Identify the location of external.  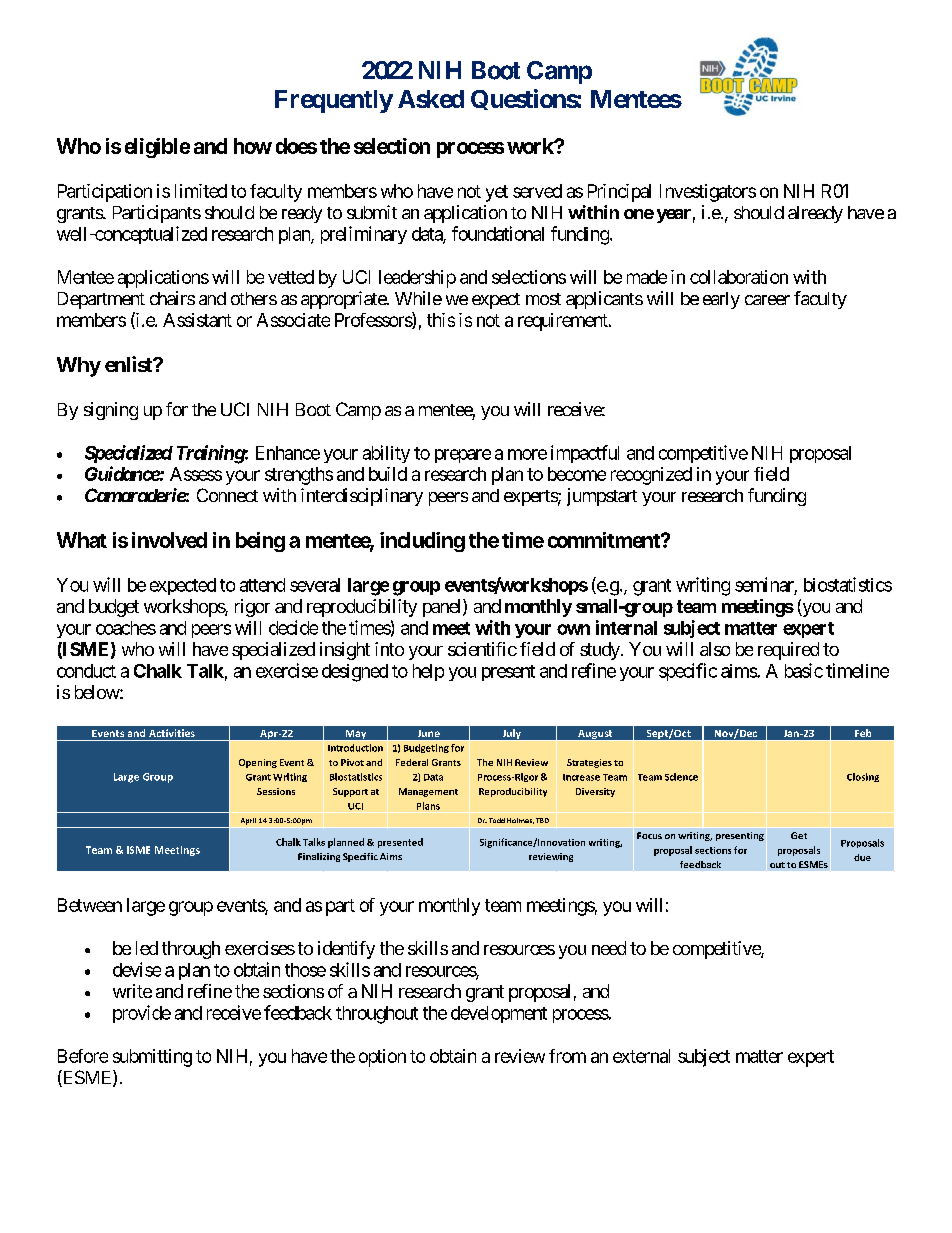
(641, 1056).
